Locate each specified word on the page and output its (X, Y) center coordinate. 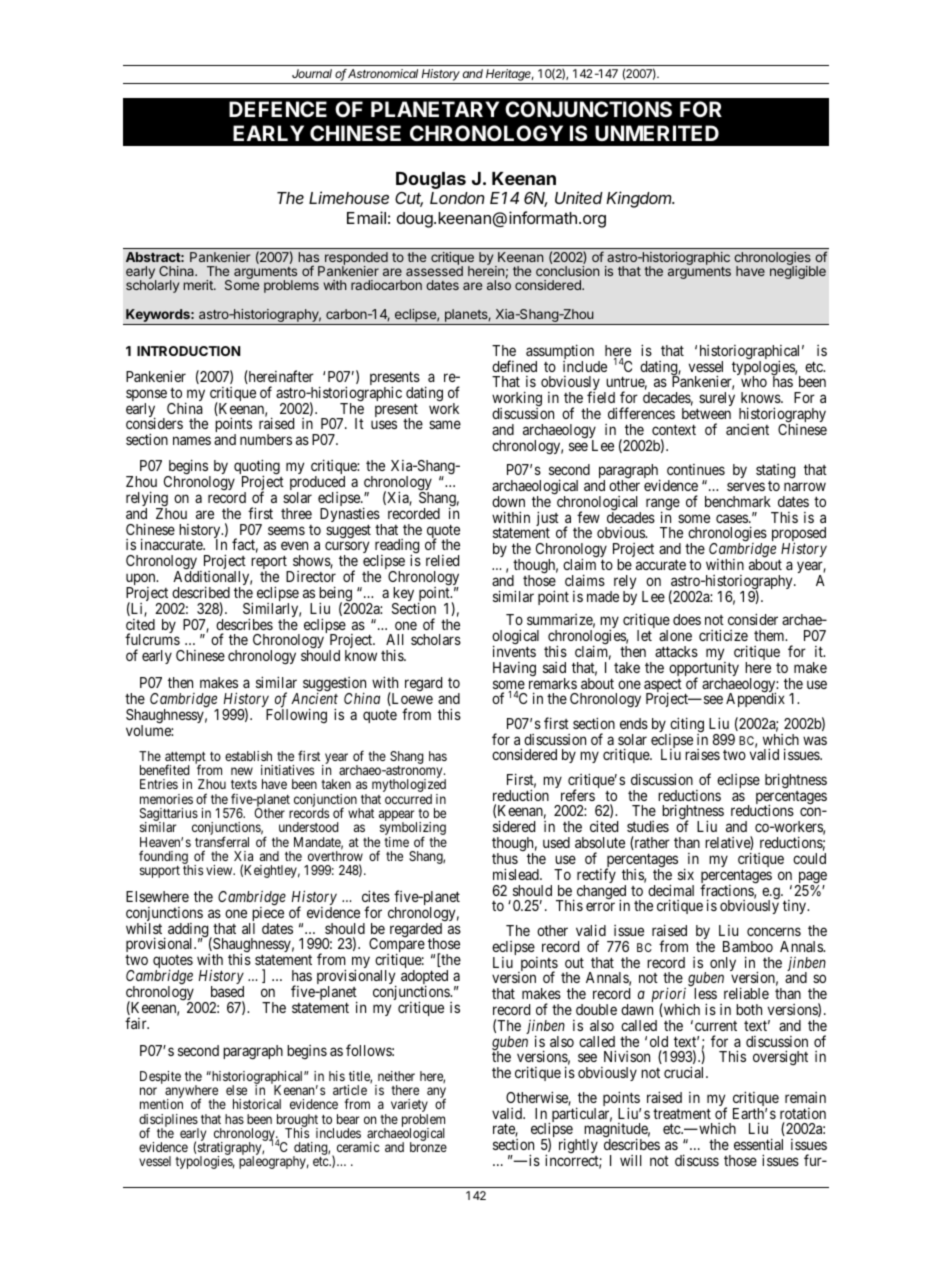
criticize (723, 635)
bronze (428, 1147)
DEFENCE (278, 109)
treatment (682, 1114)
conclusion (567, 271)
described (201, 592)
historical (257, 1104)
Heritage (509, 76)
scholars (436, 639)
